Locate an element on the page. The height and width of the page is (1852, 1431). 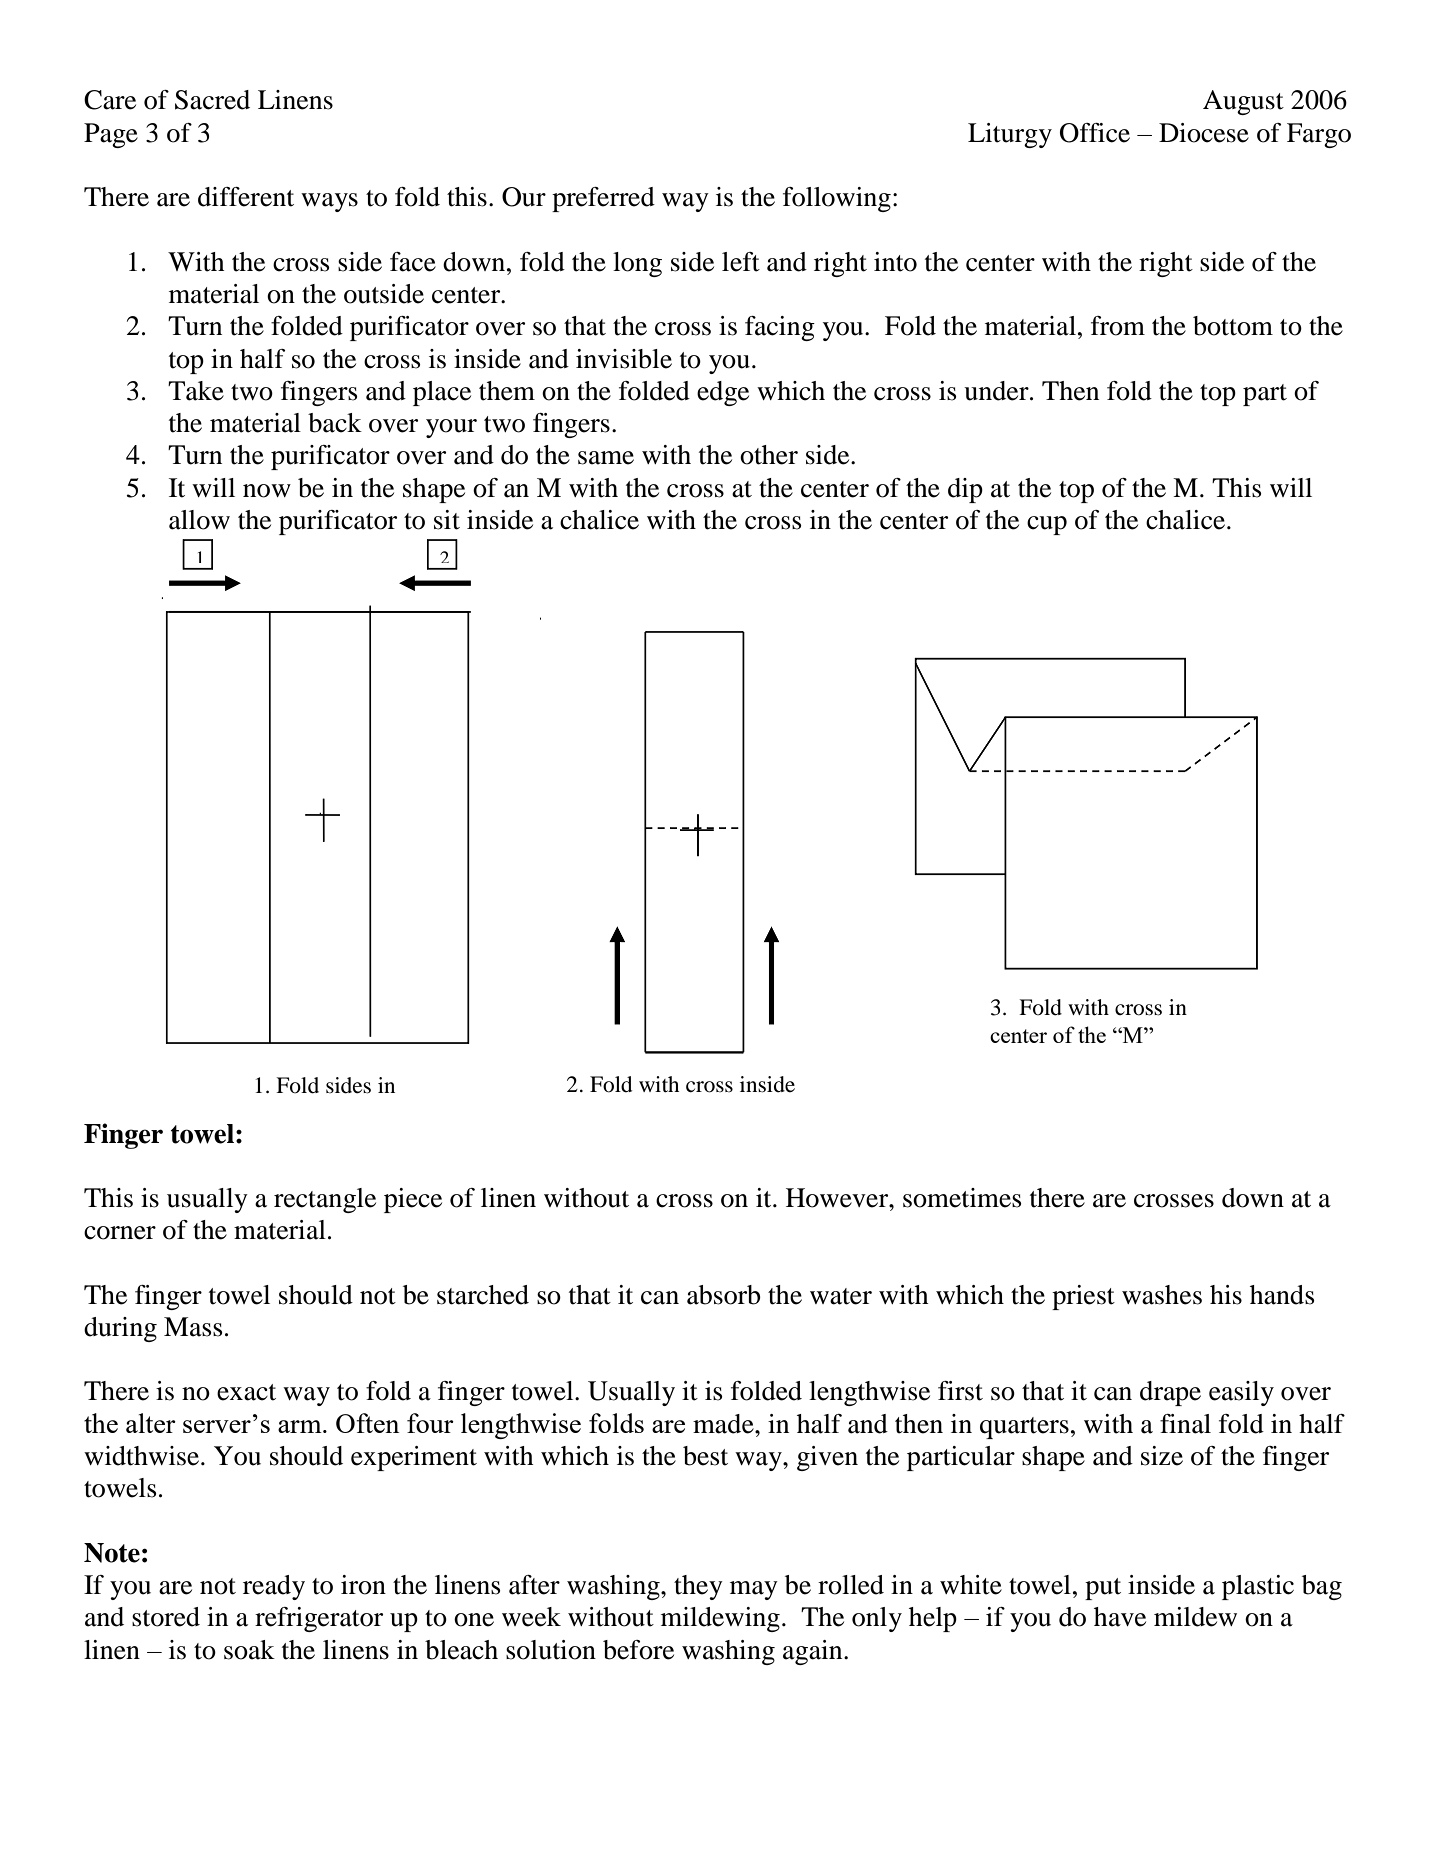
Diocese is located at coordinates (1204, 133).
